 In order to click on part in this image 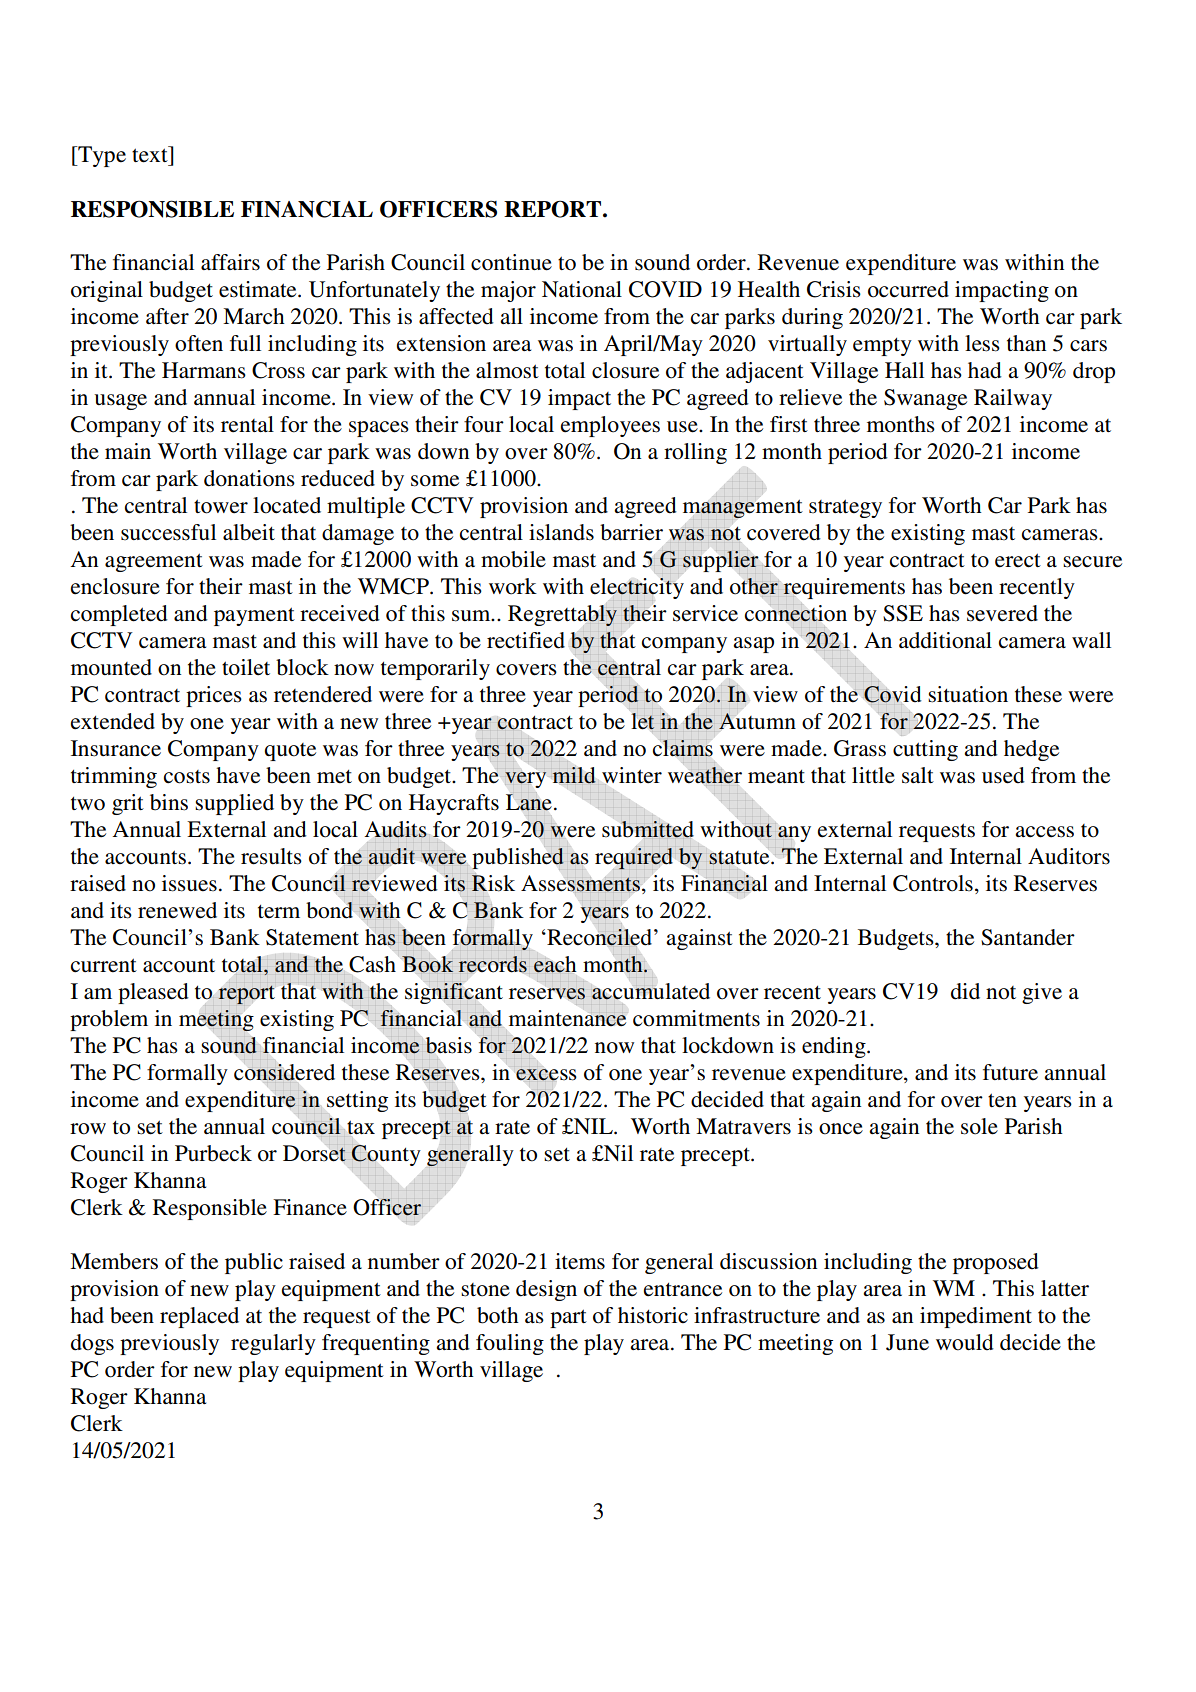, I will do `click(568, 1318)`.
